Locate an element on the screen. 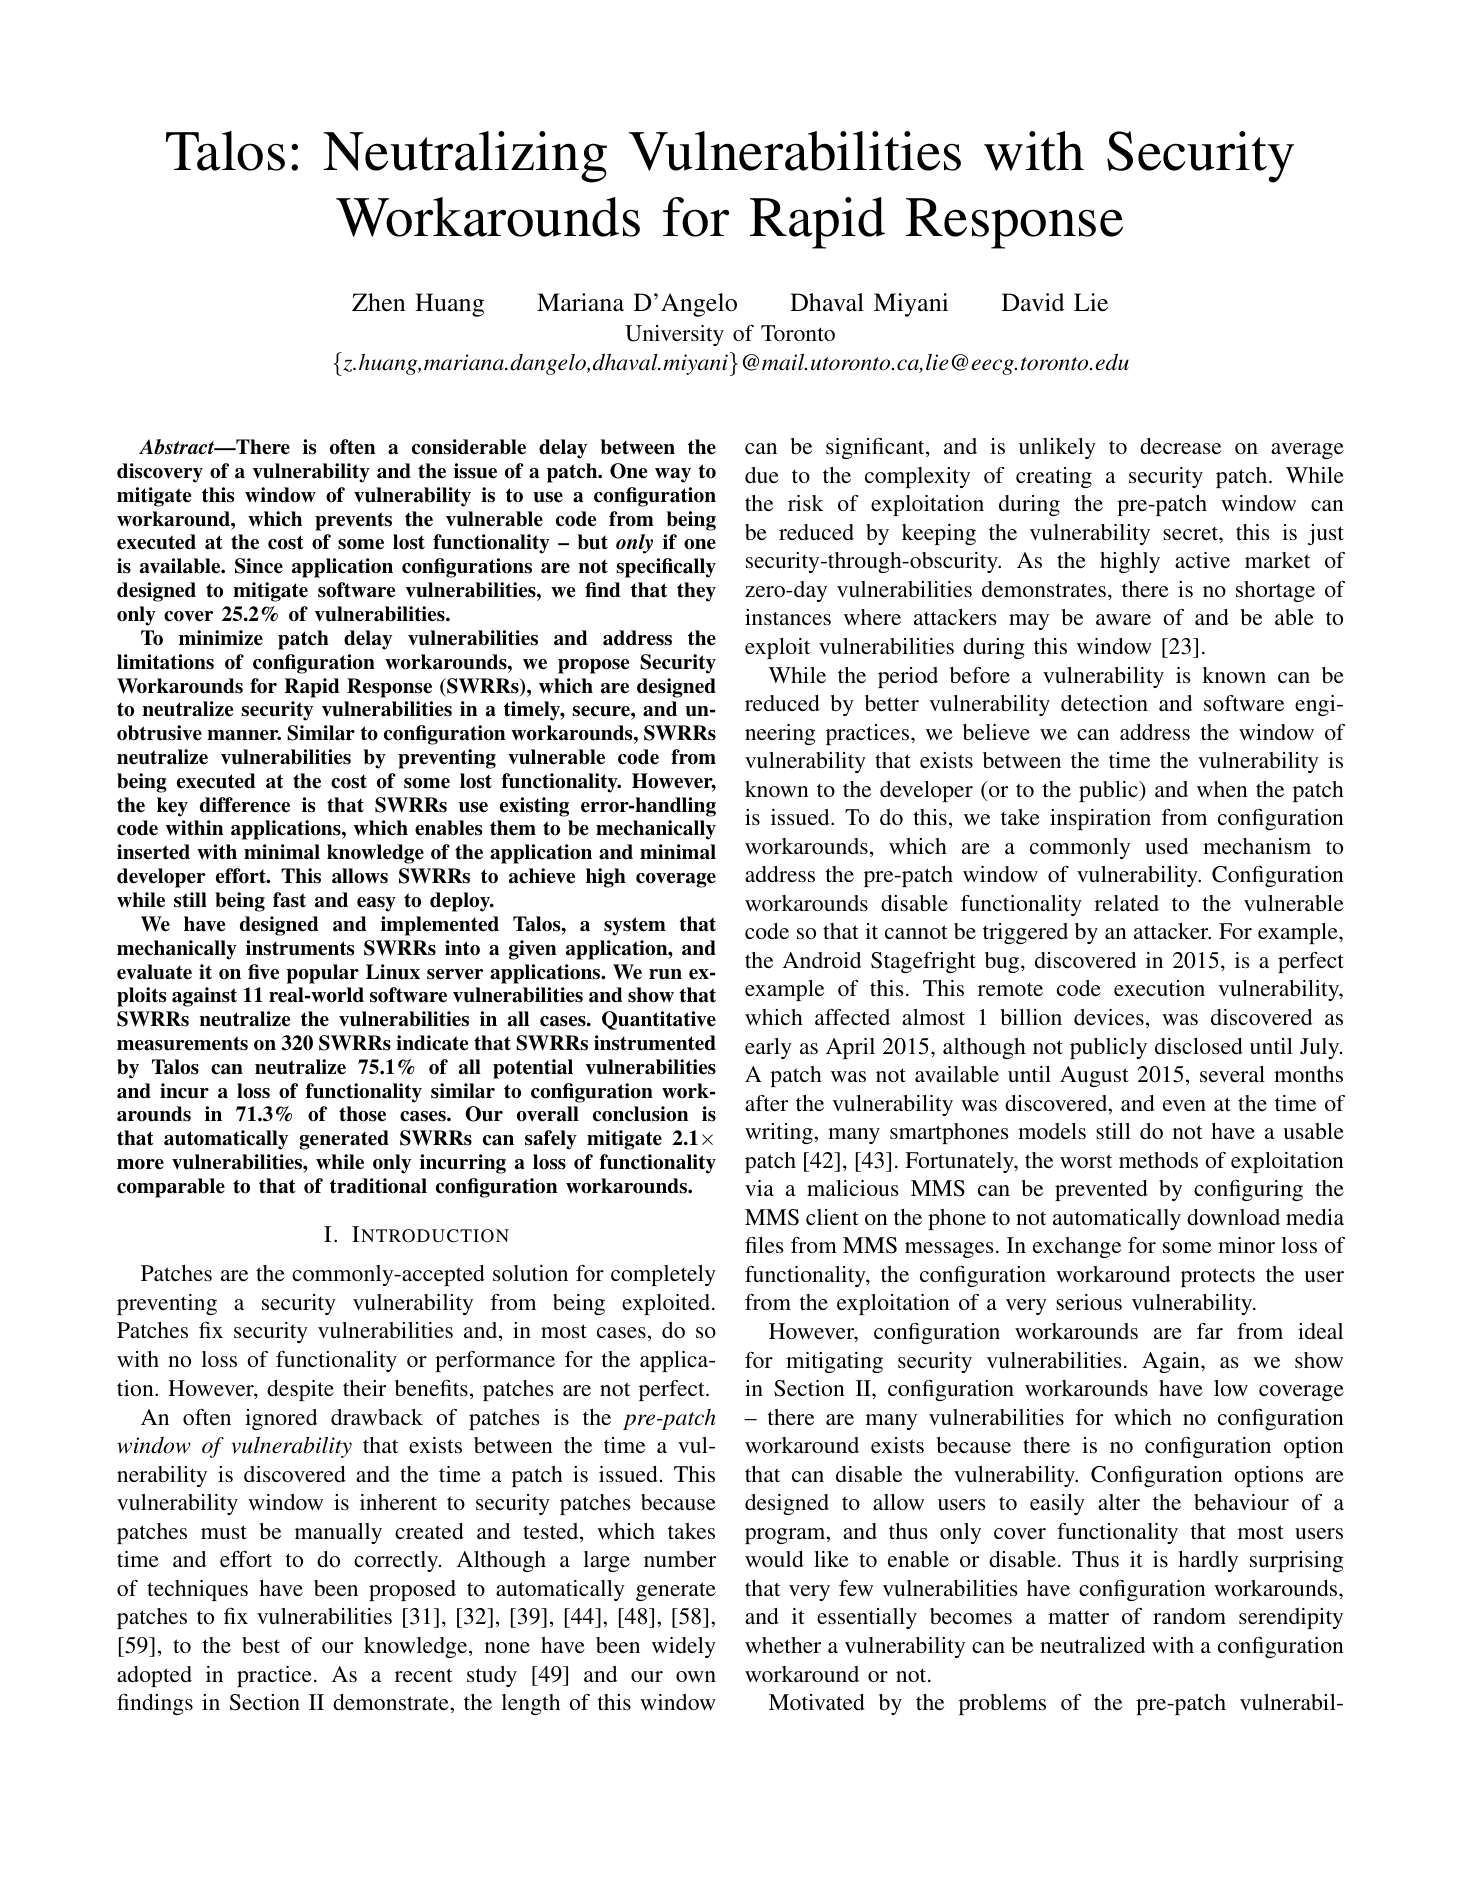 The width and height of the screenshot is (1461, 1891). completely is located at coordinates (663, 1275).
